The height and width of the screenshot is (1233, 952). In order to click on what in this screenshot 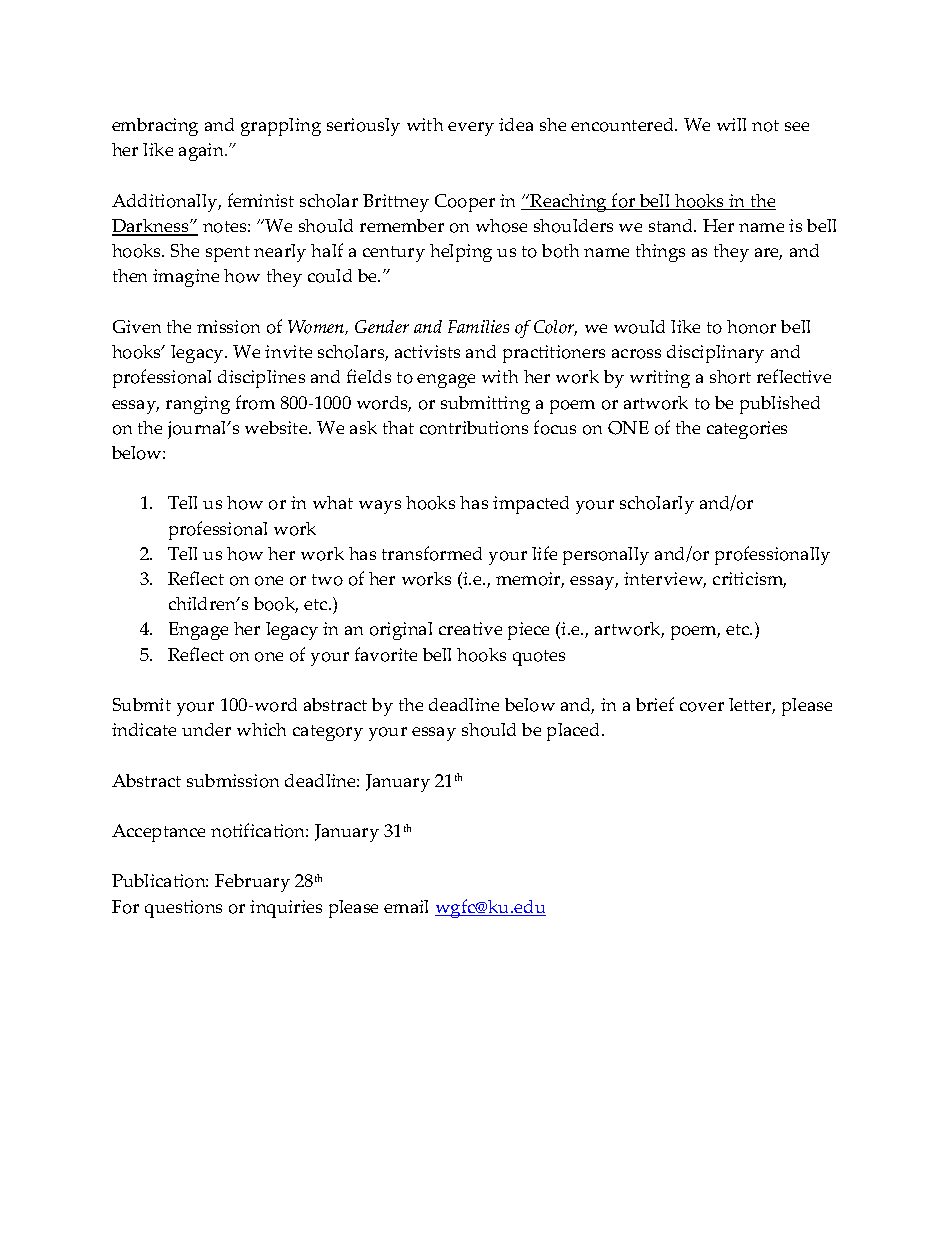, I will do `click(333, 502)`.
